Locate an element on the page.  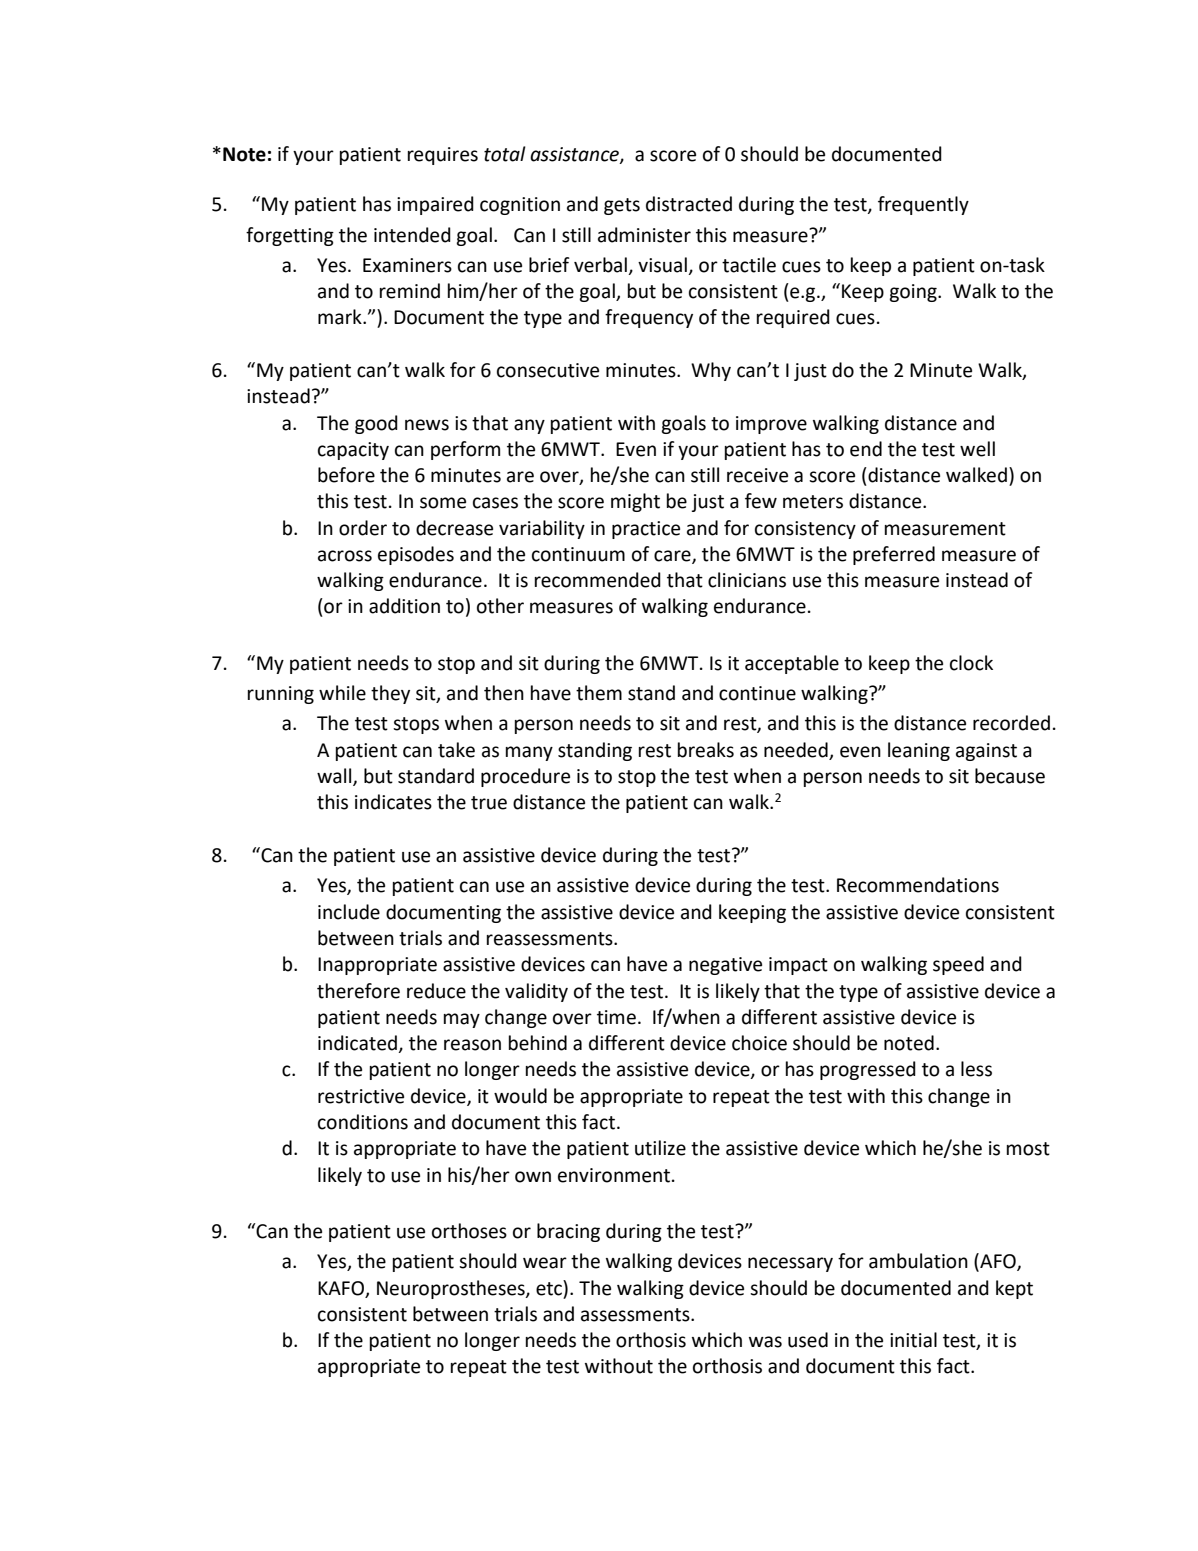
less is located at coordinates (976, 1069).
